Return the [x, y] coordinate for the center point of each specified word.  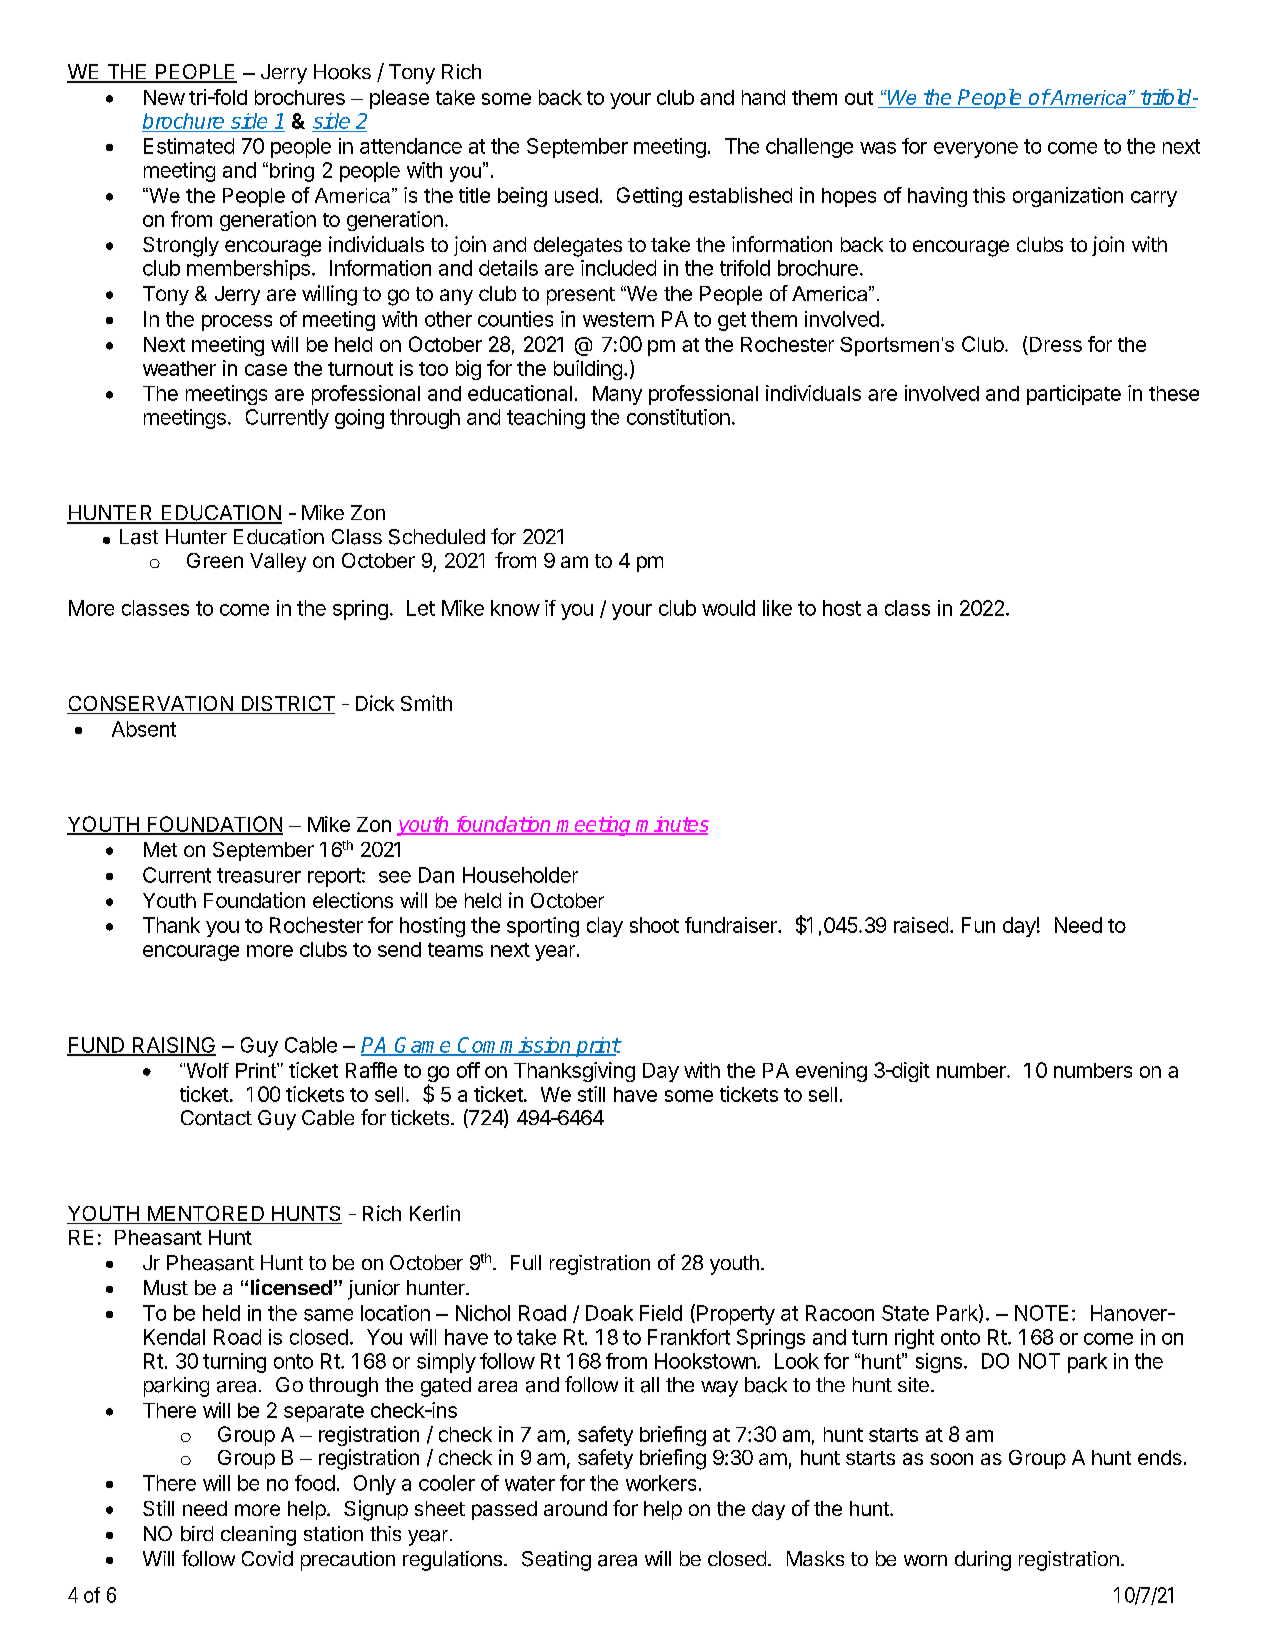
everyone [976, 150]
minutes [672, 825]
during [983, 1561]
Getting [649, 197]
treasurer [259, 875]
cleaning [258, 1536]
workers [661, 1483]
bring [292, 172]
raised [921, 925]
